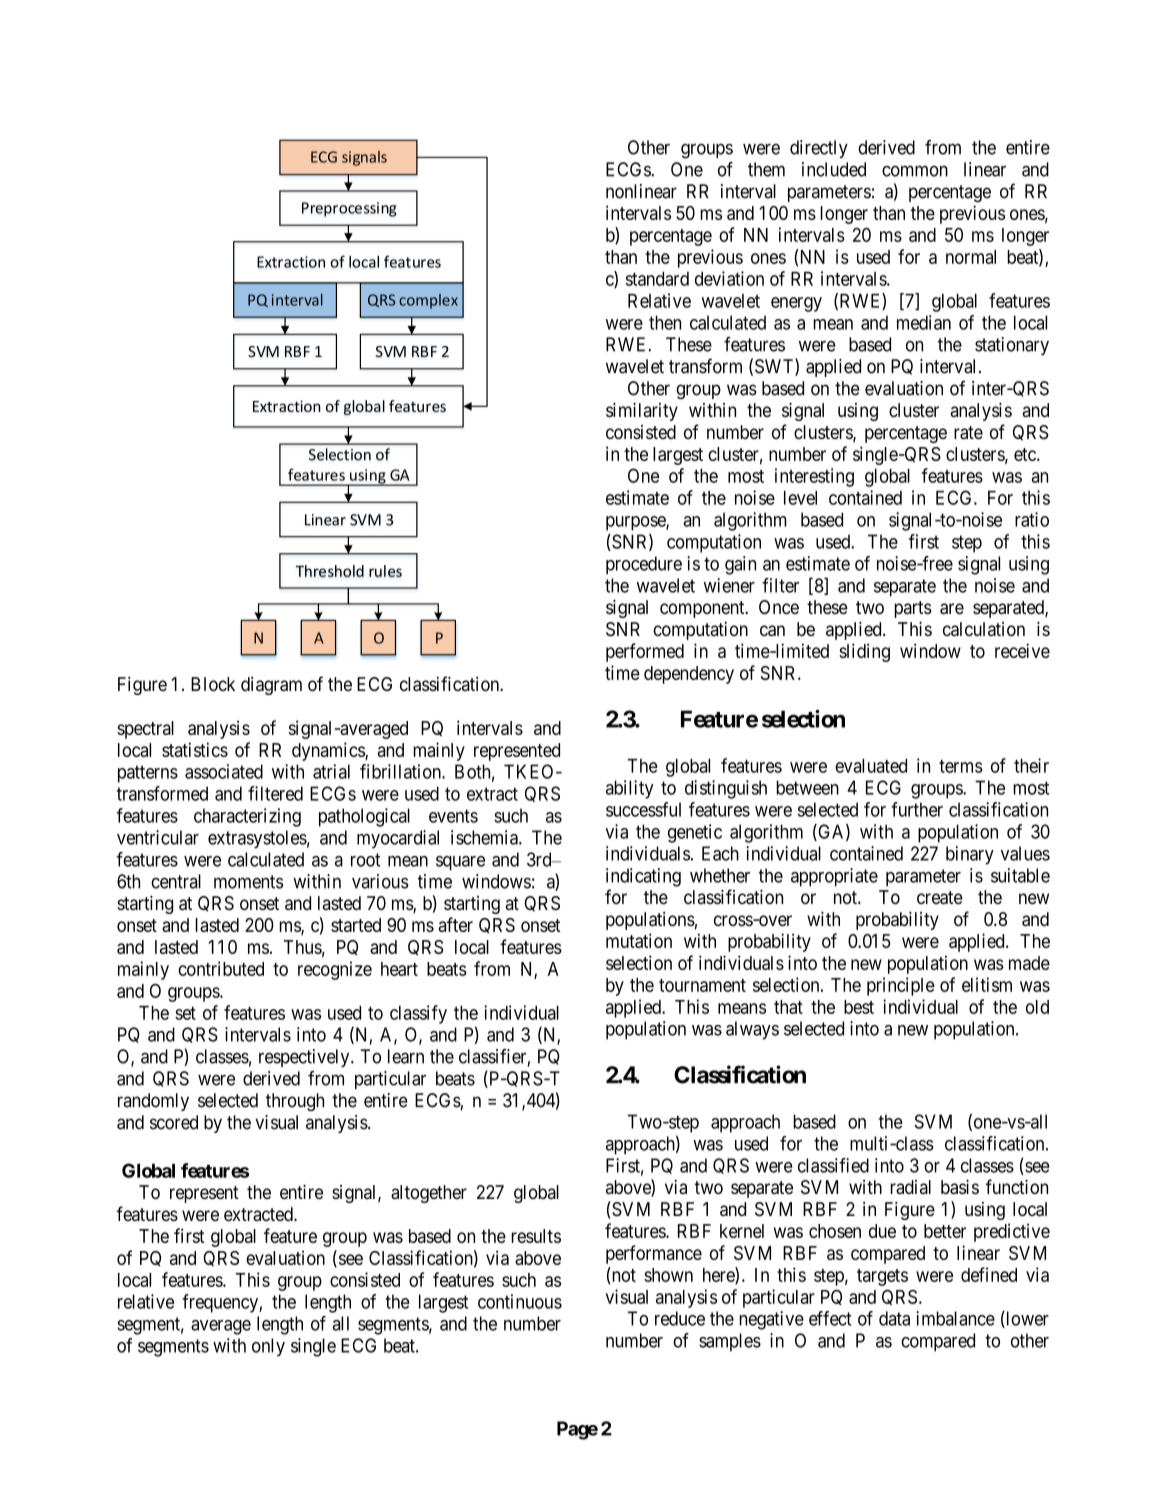 This screenshot has height=1508, width=1166. What do you see at coordinates (657, 279) in the screenshot?
I see `standard` at bounding box center [657, 279].
